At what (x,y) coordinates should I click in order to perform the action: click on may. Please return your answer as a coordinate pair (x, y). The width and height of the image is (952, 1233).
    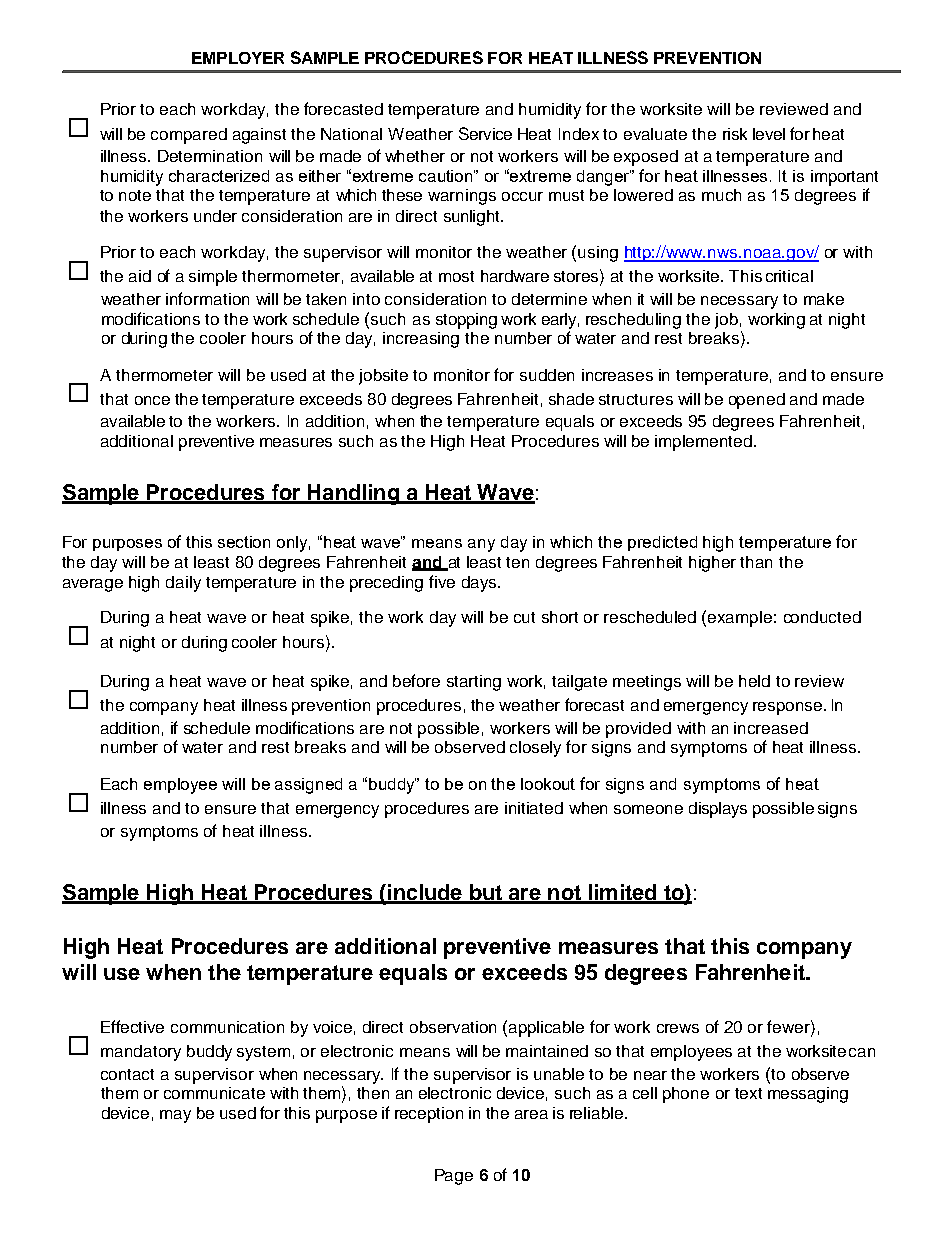
    Looking at the image, I should click on (175, 1116).
